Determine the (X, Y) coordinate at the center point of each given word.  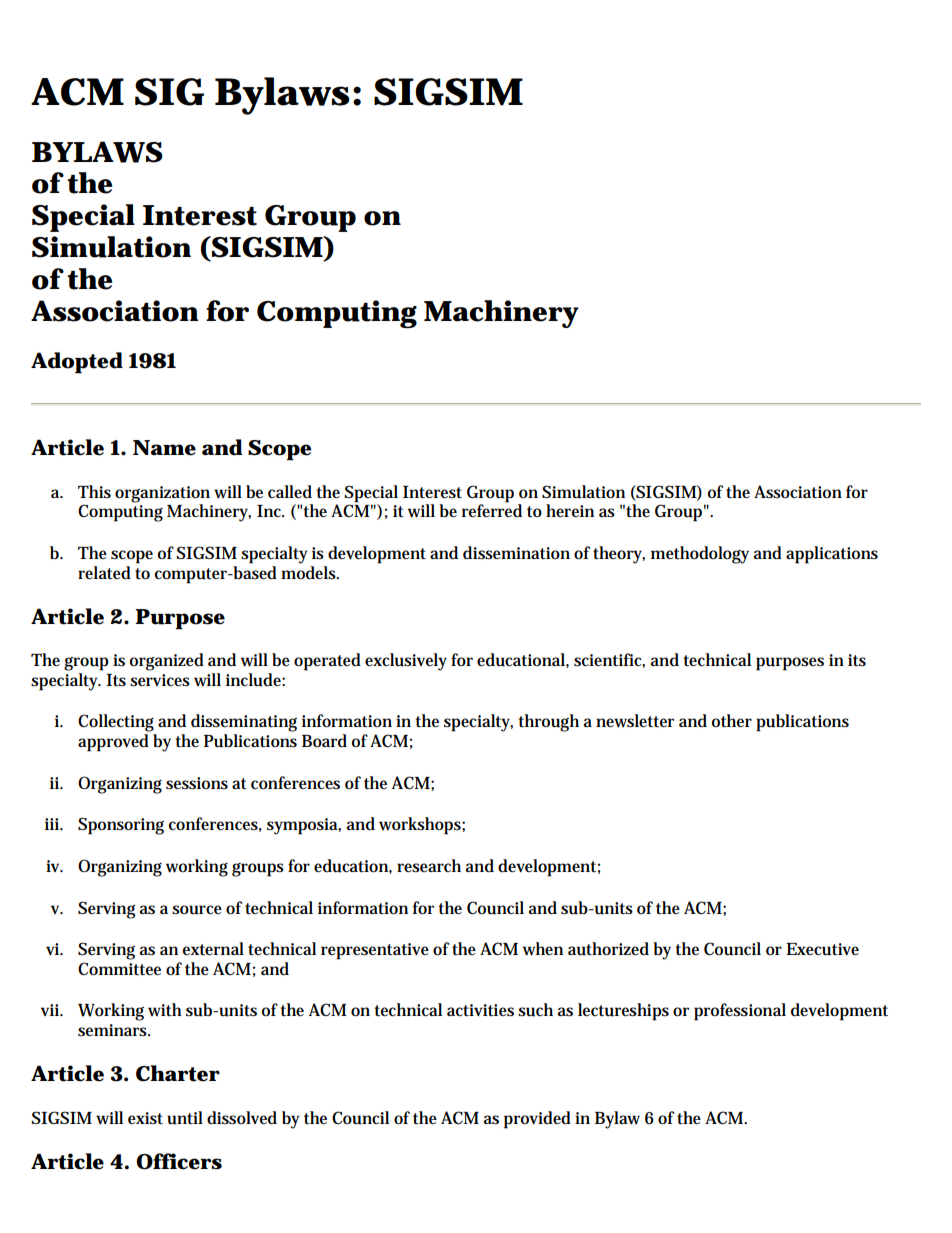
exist (145, 1118)
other (732, 721)
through (549, 723)
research (429, 866)
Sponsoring (121, 826)
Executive (822, 949)
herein (570, 511)
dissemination (516, 553)
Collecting (116, 723)
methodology (700, 555)
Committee (119, 969)
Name (164, 448)
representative (375, 951)
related (104, 573)
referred (492, 510)
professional (740, 1012)
